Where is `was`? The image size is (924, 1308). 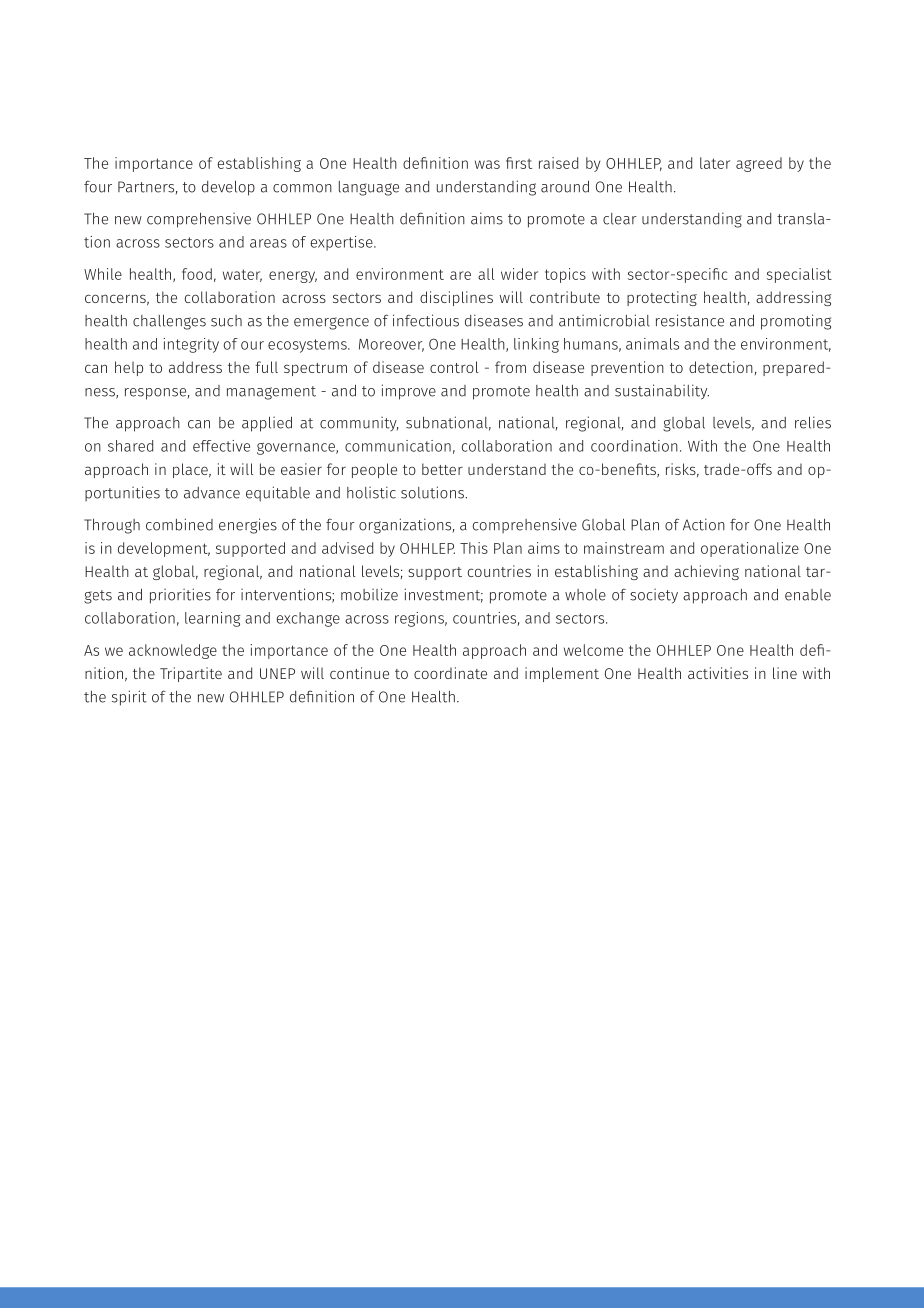
was is located at coordinates (487, 164).
